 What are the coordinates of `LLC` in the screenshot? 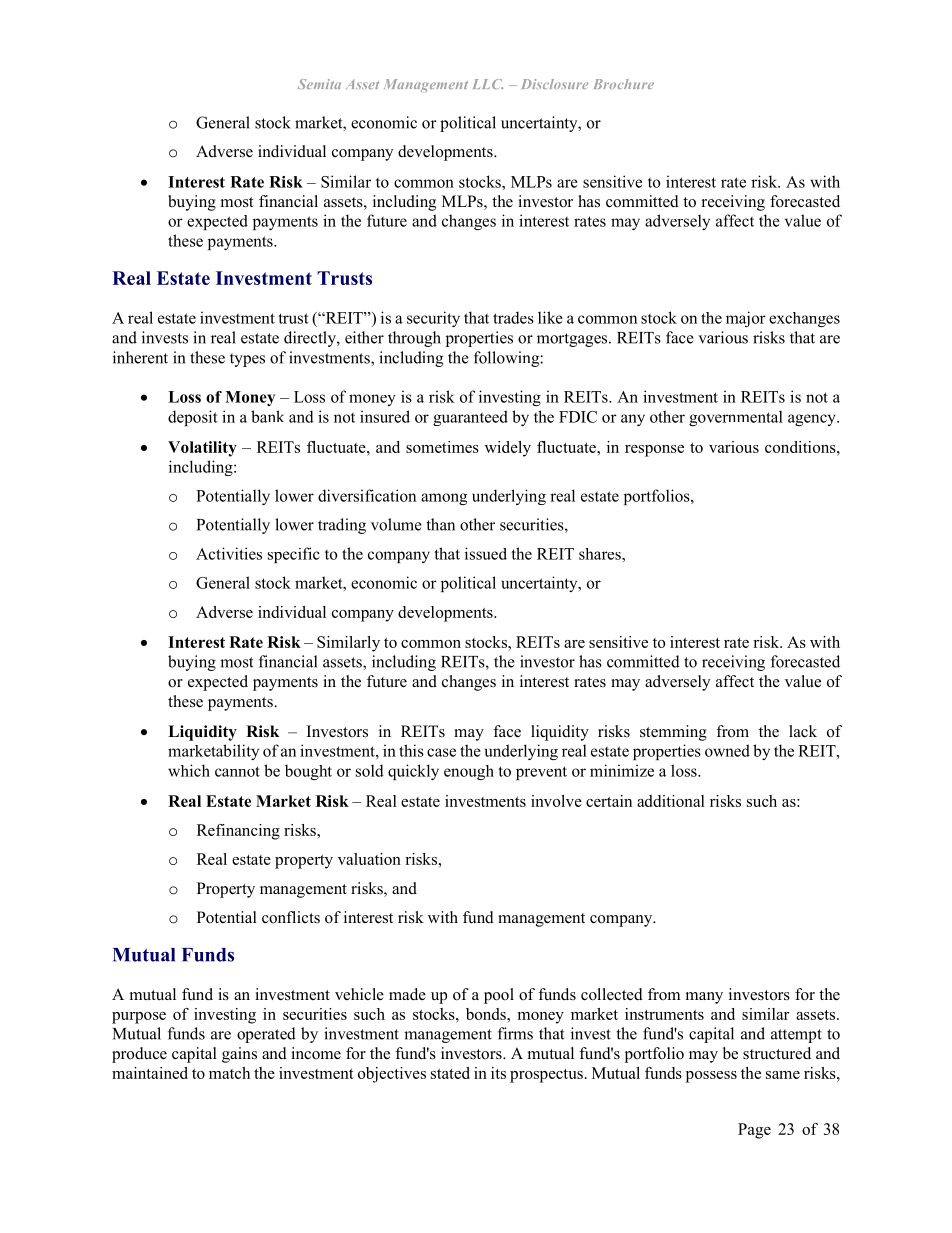 It's located at (488, 84).
